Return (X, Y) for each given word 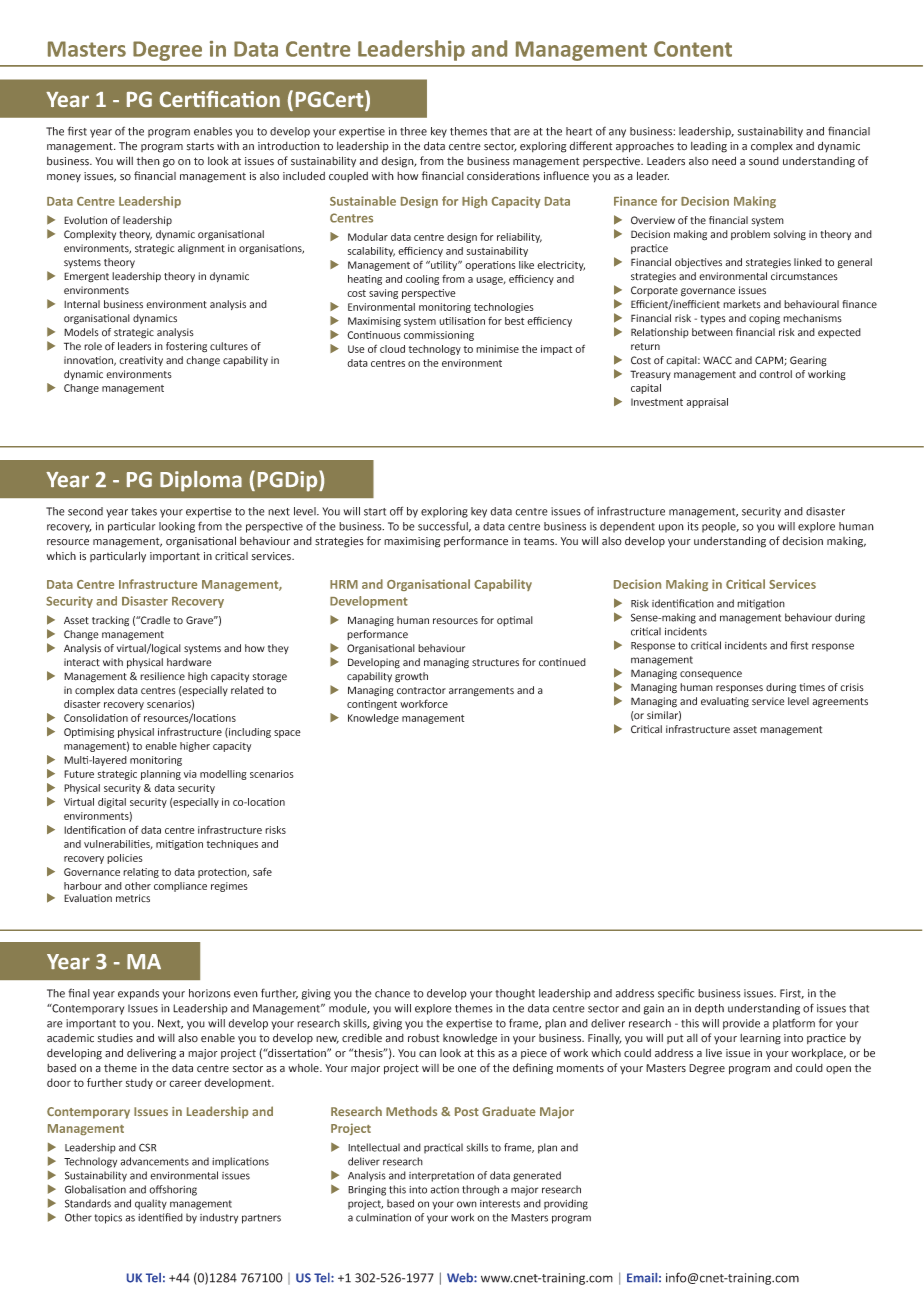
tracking (110, 621)
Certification (220, 98)
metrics (133, 898)
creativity (141, 361)
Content (693, 49)
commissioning (439, 336)
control (775, 374)
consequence (711, 675)
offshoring (173, 1190)
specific (676, 994)
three (413, 131)
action (445, 1189)
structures (495, 663)
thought (515, 994)
